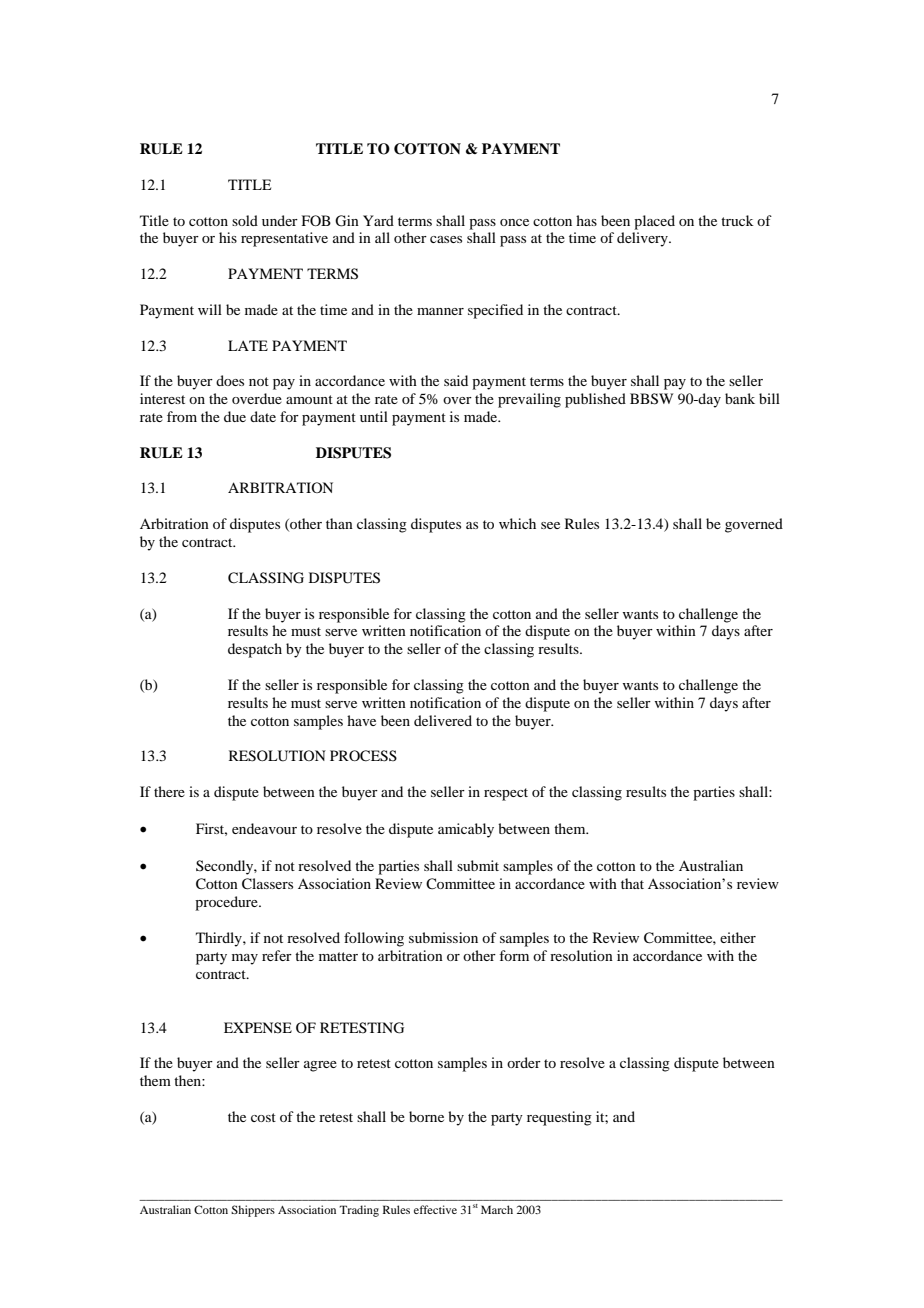  Describe the element at coordinates (253, 1211) in the screenshot. I see `Shippers` at that location.
